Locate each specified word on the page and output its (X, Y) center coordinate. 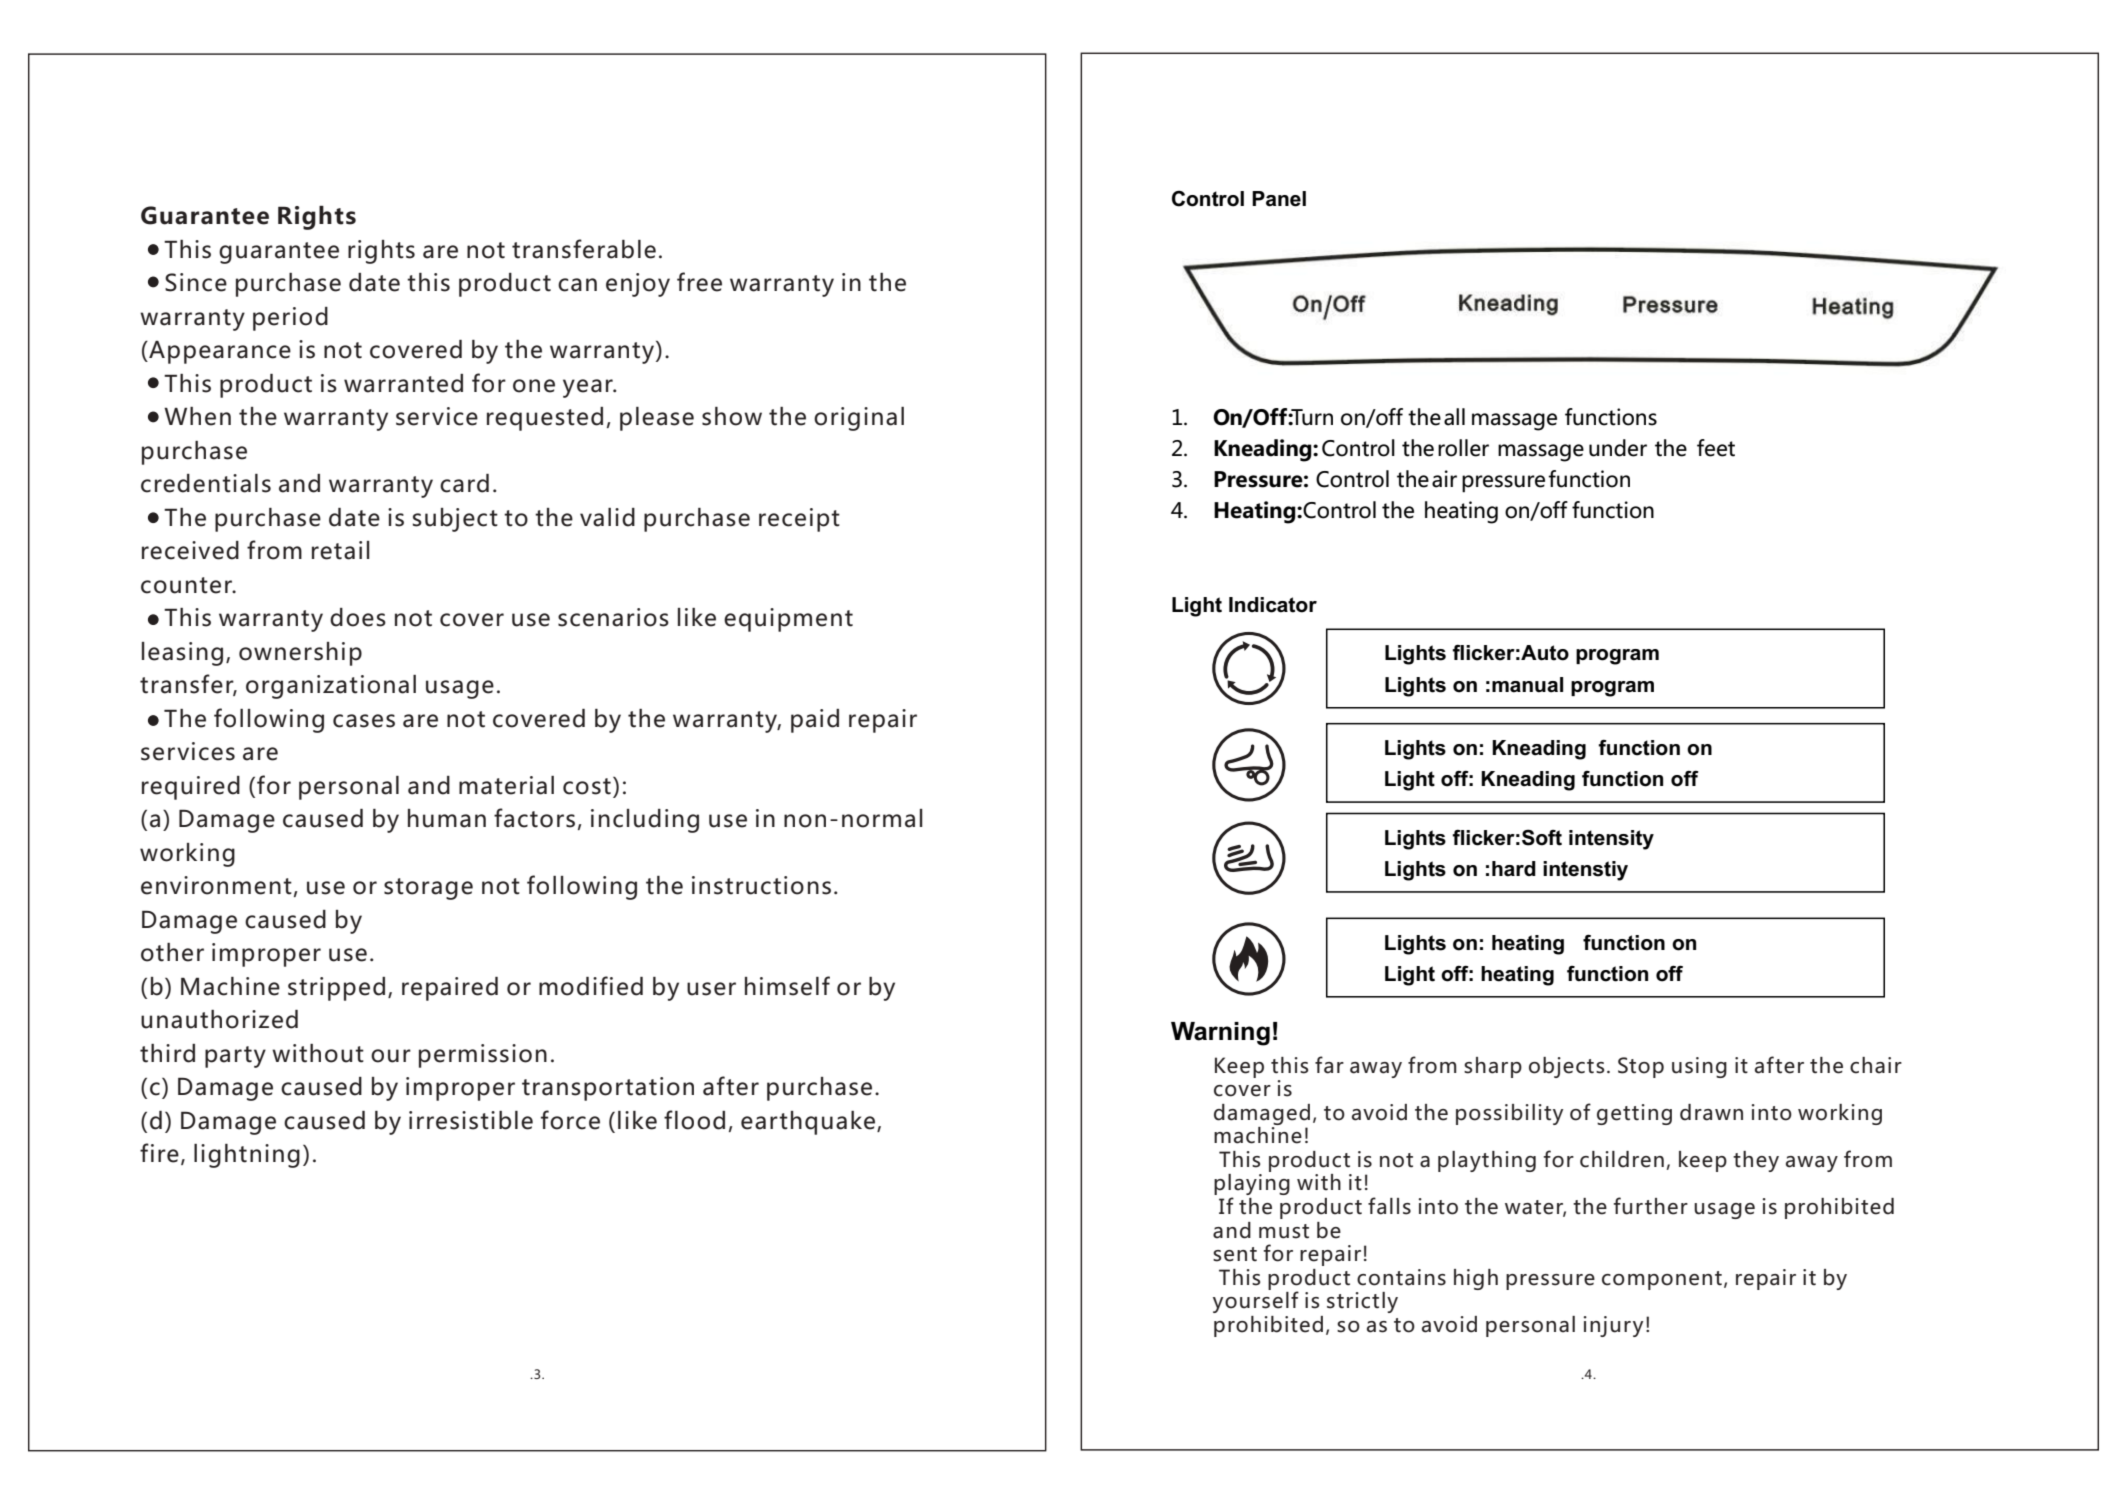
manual (1527, 685)
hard (1514, 869)
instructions (761, 885)
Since (196, 282)
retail (341, 550)
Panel (1279, 199)
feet (1716, 448)
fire (159, 1153)
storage (428, 889)
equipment (788, 620)
